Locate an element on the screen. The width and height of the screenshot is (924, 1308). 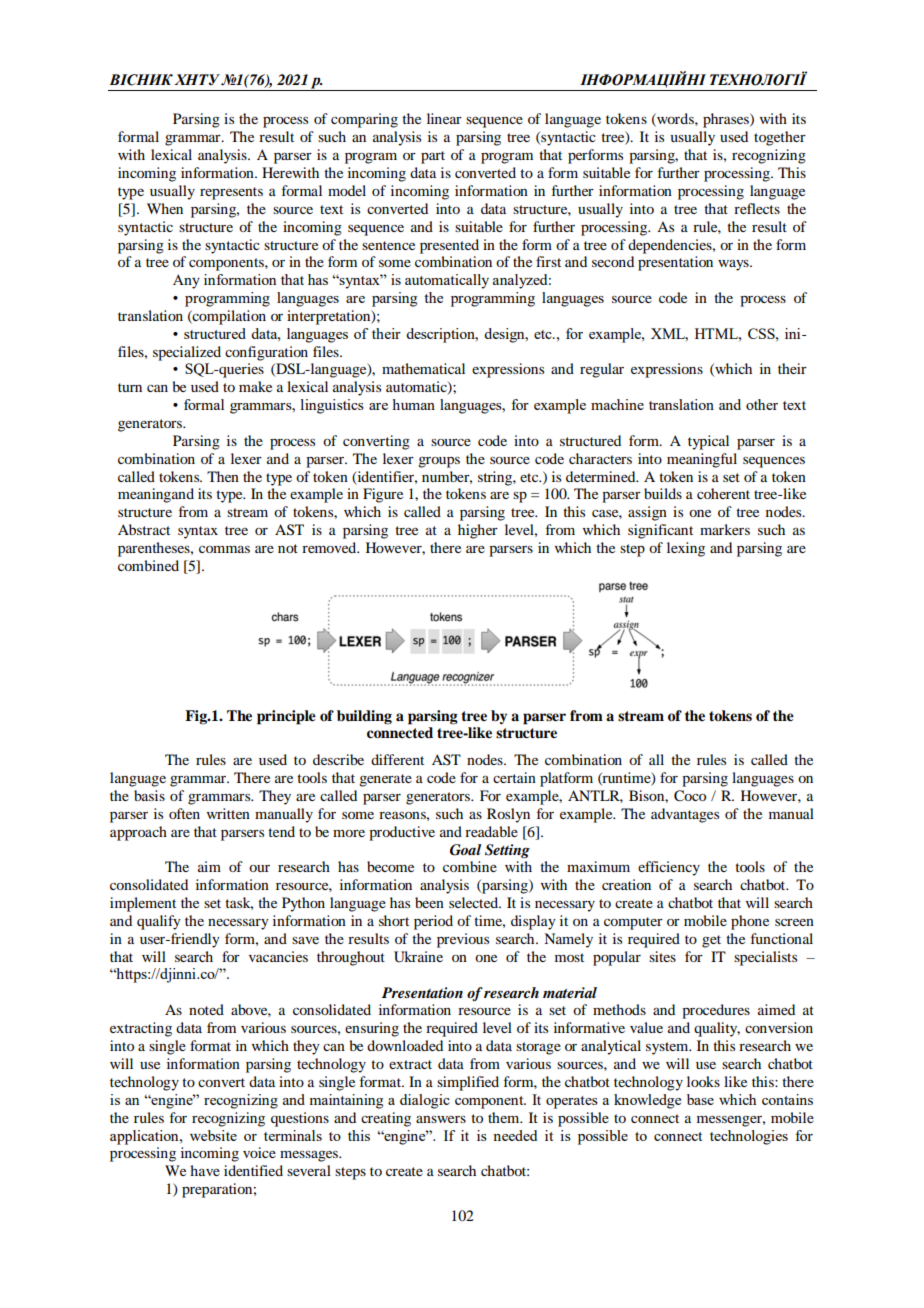
building is located at coordinates (364, 717).
